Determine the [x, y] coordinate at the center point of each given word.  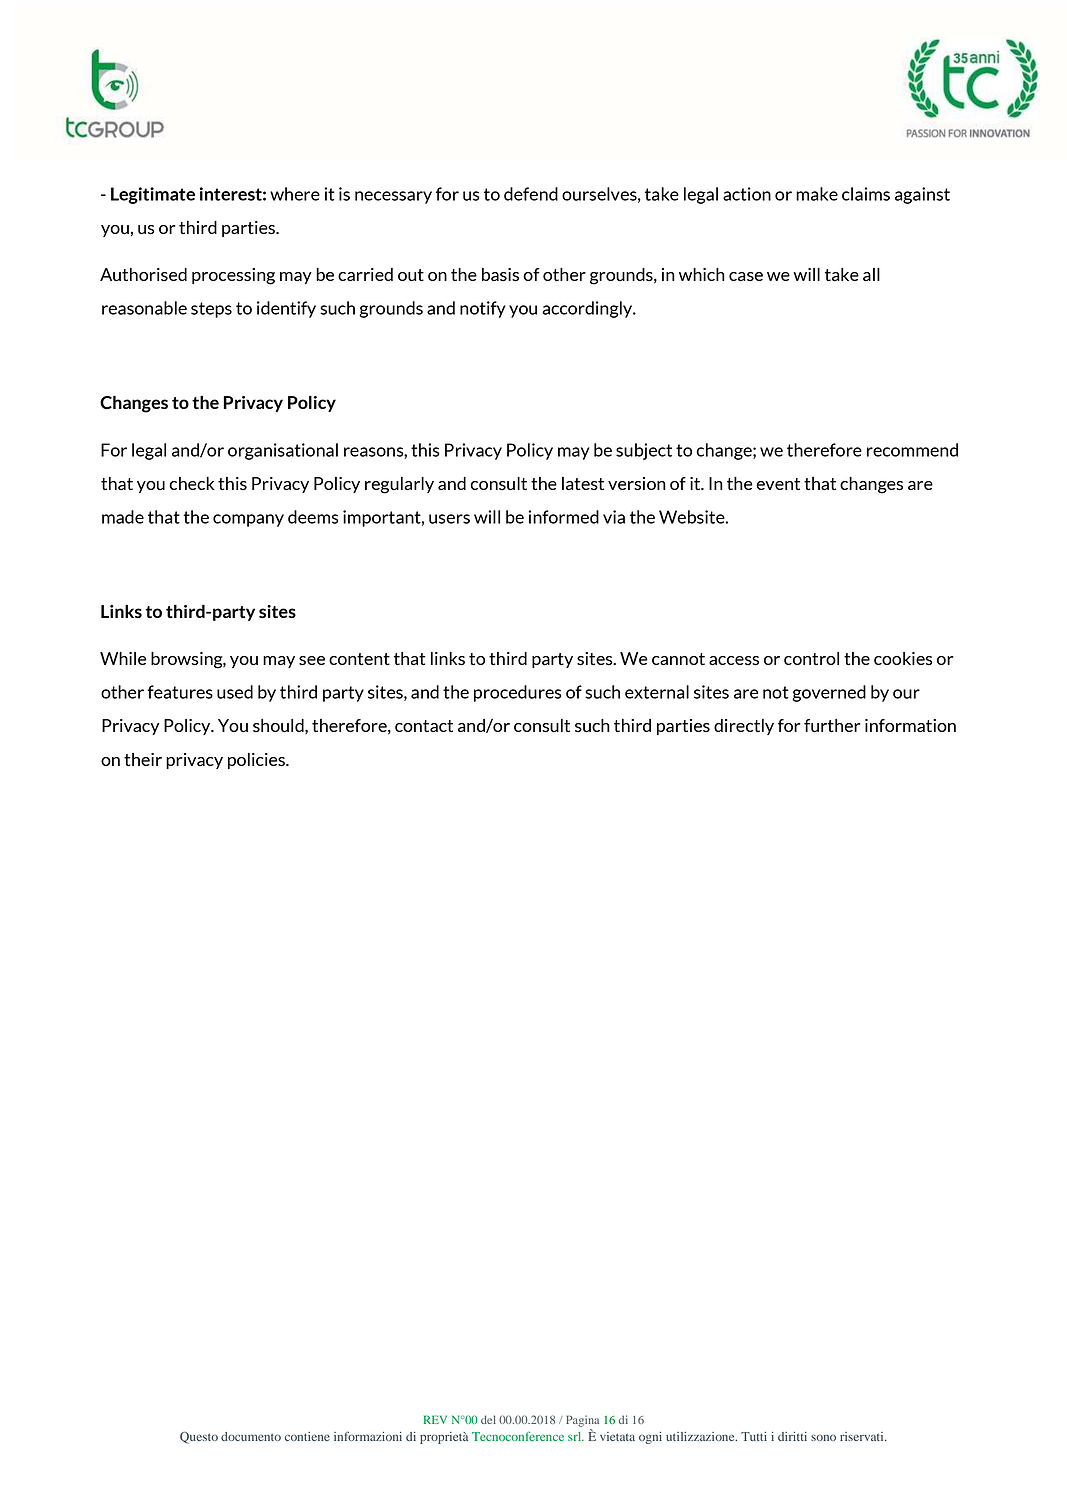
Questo [199, 1438]
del [488, 1419]
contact [424, 726]
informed [564, 517]
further [832, 725]
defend [531, 194]
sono [823, 1437]
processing [233, 276]
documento [251, 1436]
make [817, 194]
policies [257, 761]
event [778, 484]
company [248, 520]
